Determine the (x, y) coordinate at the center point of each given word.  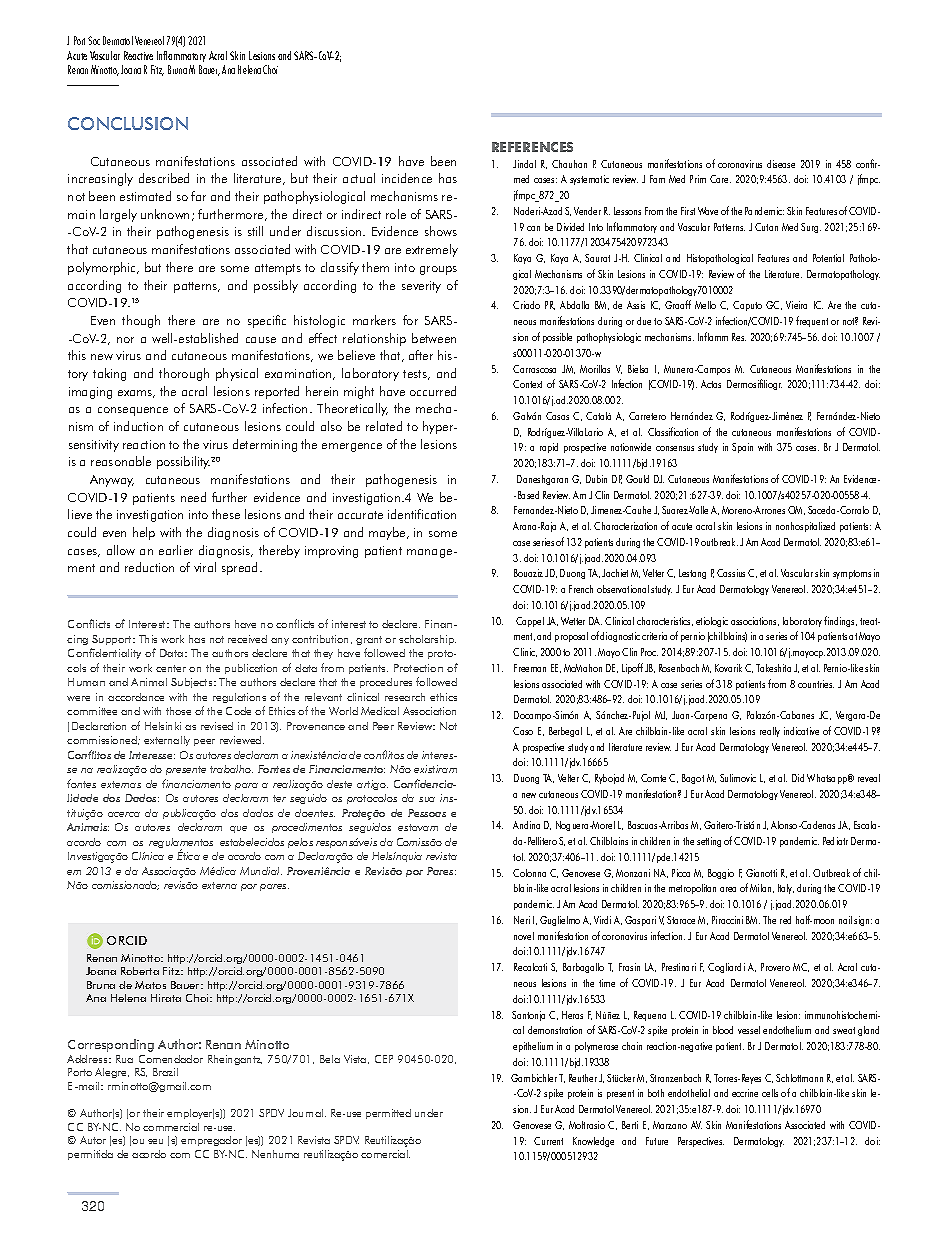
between (434, 338)
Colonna (529, 873)
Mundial (261, 871)
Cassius (731, 573)
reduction (149, 567)
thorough (184, 374)
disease (781, 164)
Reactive (138, 55)
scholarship (427, 640)
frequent (812, 321)
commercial (171, 1127)
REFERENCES (532, 147)
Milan (762, 888)
